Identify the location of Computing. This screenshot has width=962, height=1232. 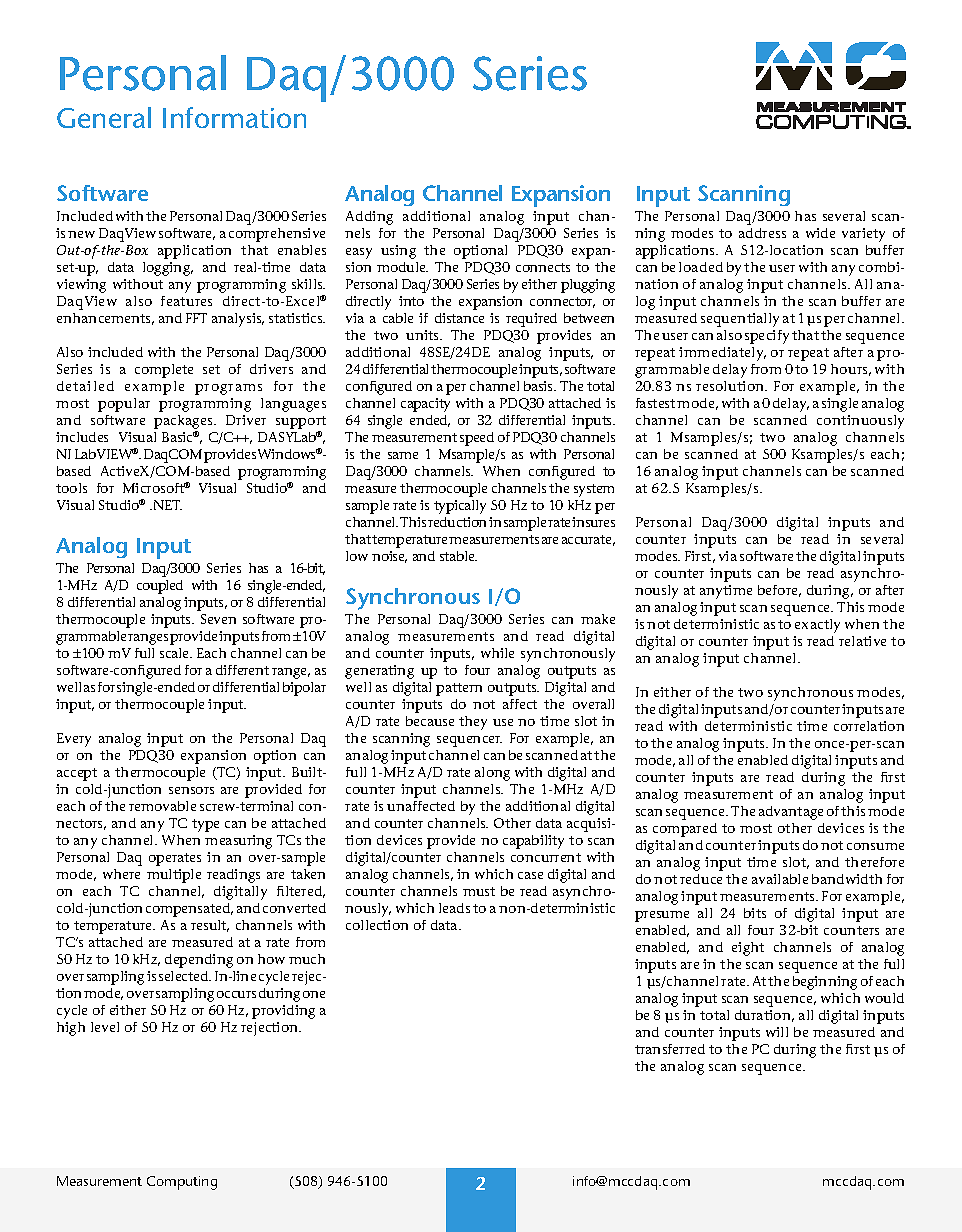
(182, 1183).
